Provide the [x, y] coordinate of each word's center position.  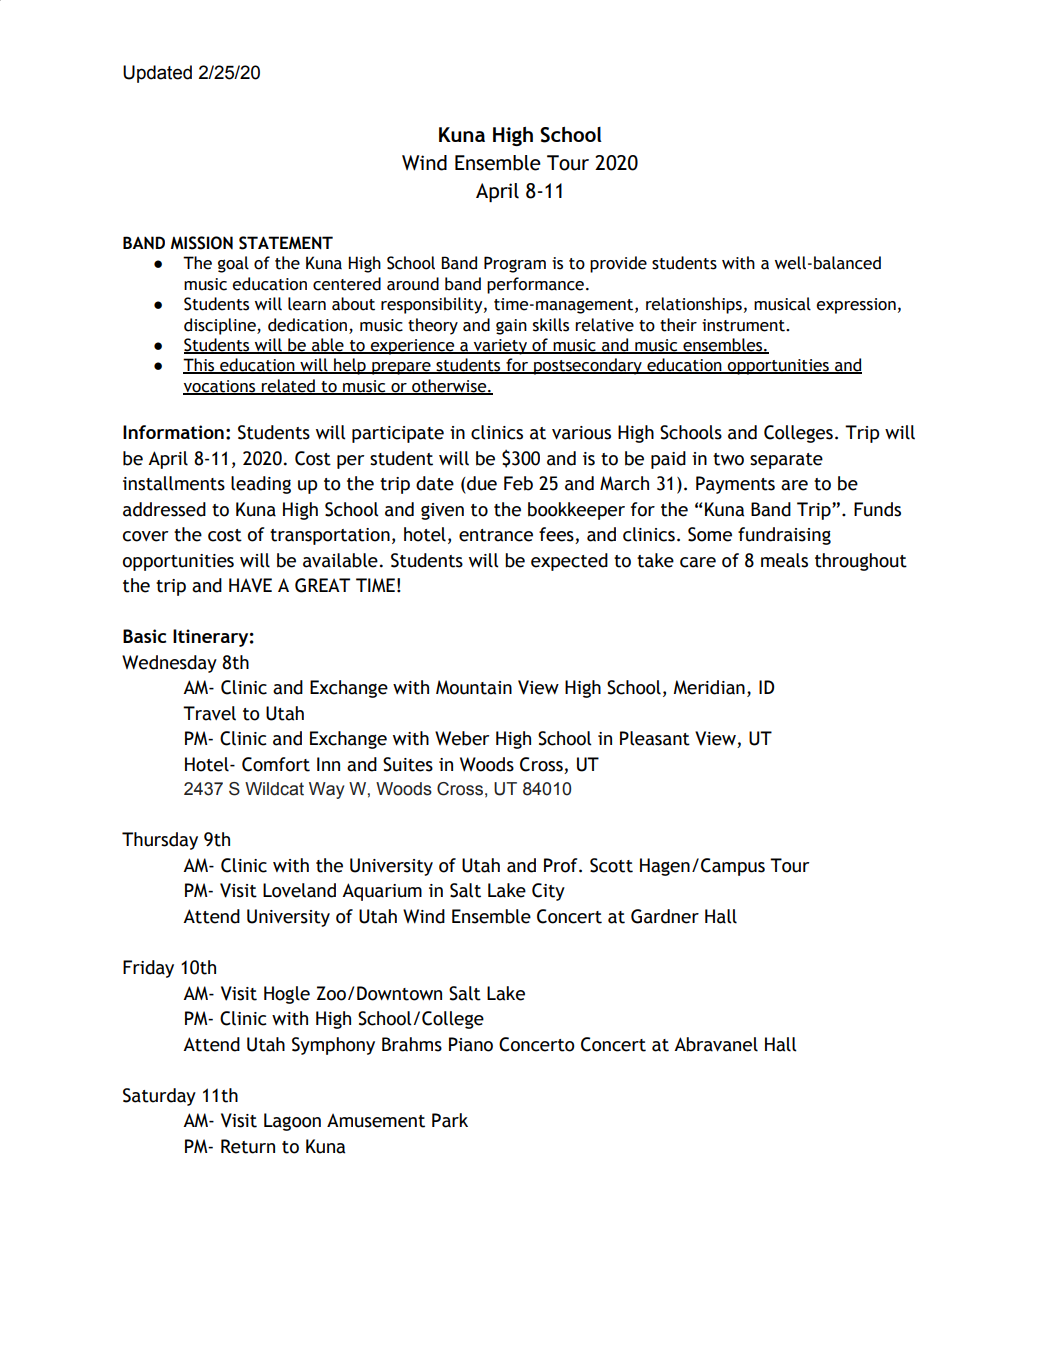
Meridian [709, 687]
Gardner [665, 916]
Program [515, 264]
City [548, 892]
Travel [209, 713]
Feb [518, 483]
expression [856, 306]
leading [261, 485]
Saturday [159, 1097]
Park [450, 1120]
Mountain [474, 687]
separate [786, 461]
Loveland [299, 890]
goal [233, 264]
